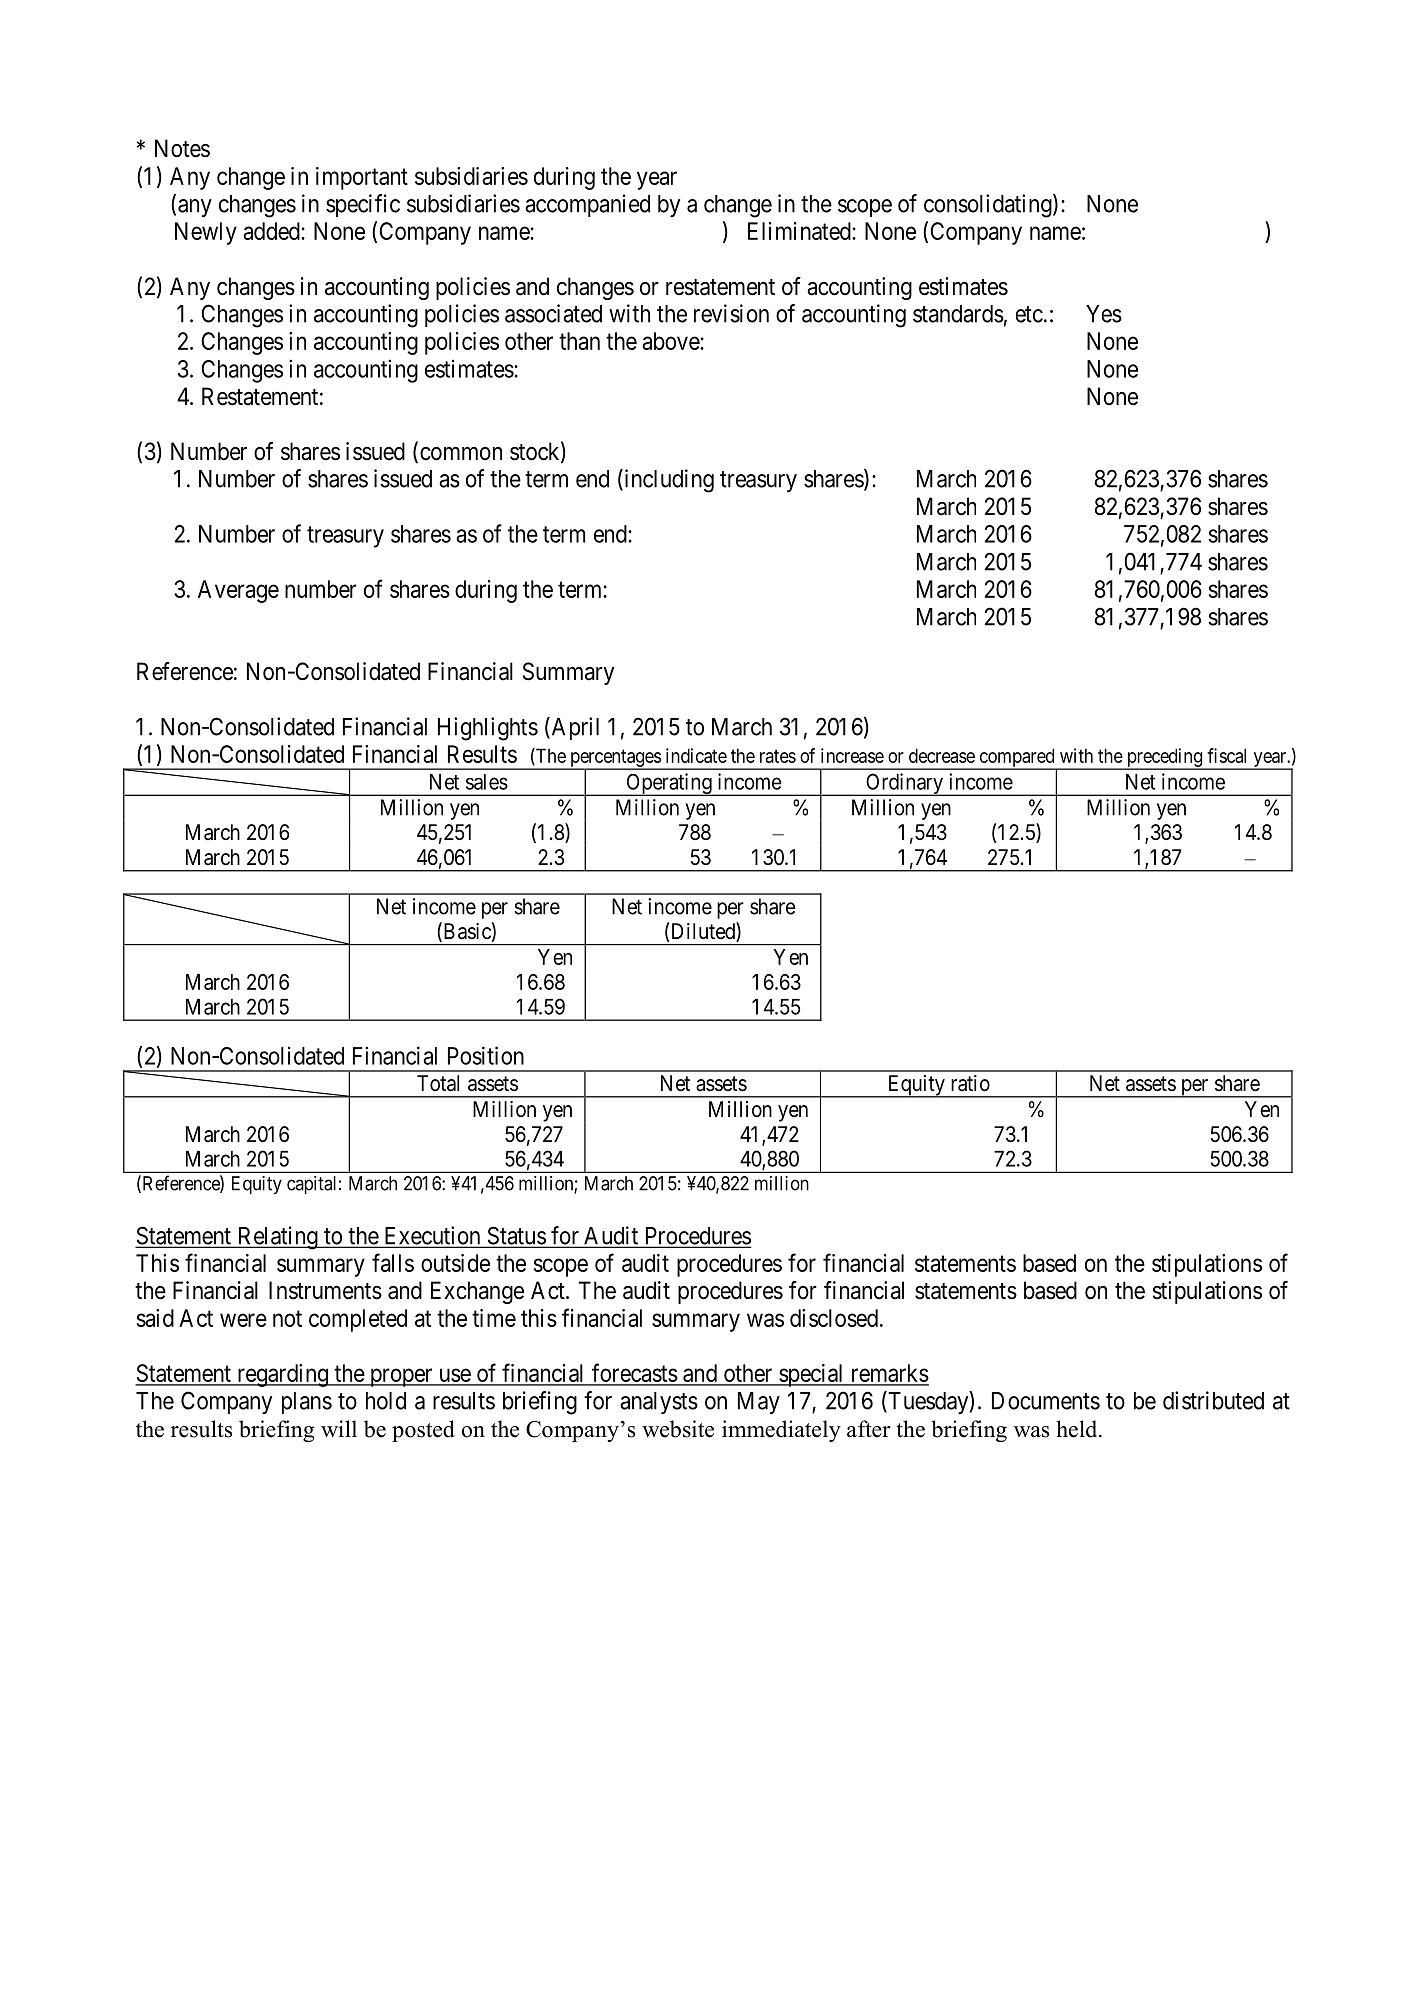 The height and width of the screenshot is (2015, 1425). Describe the element at coordinates (669, 784) in the screenshot. I see `Operating` at that location.
